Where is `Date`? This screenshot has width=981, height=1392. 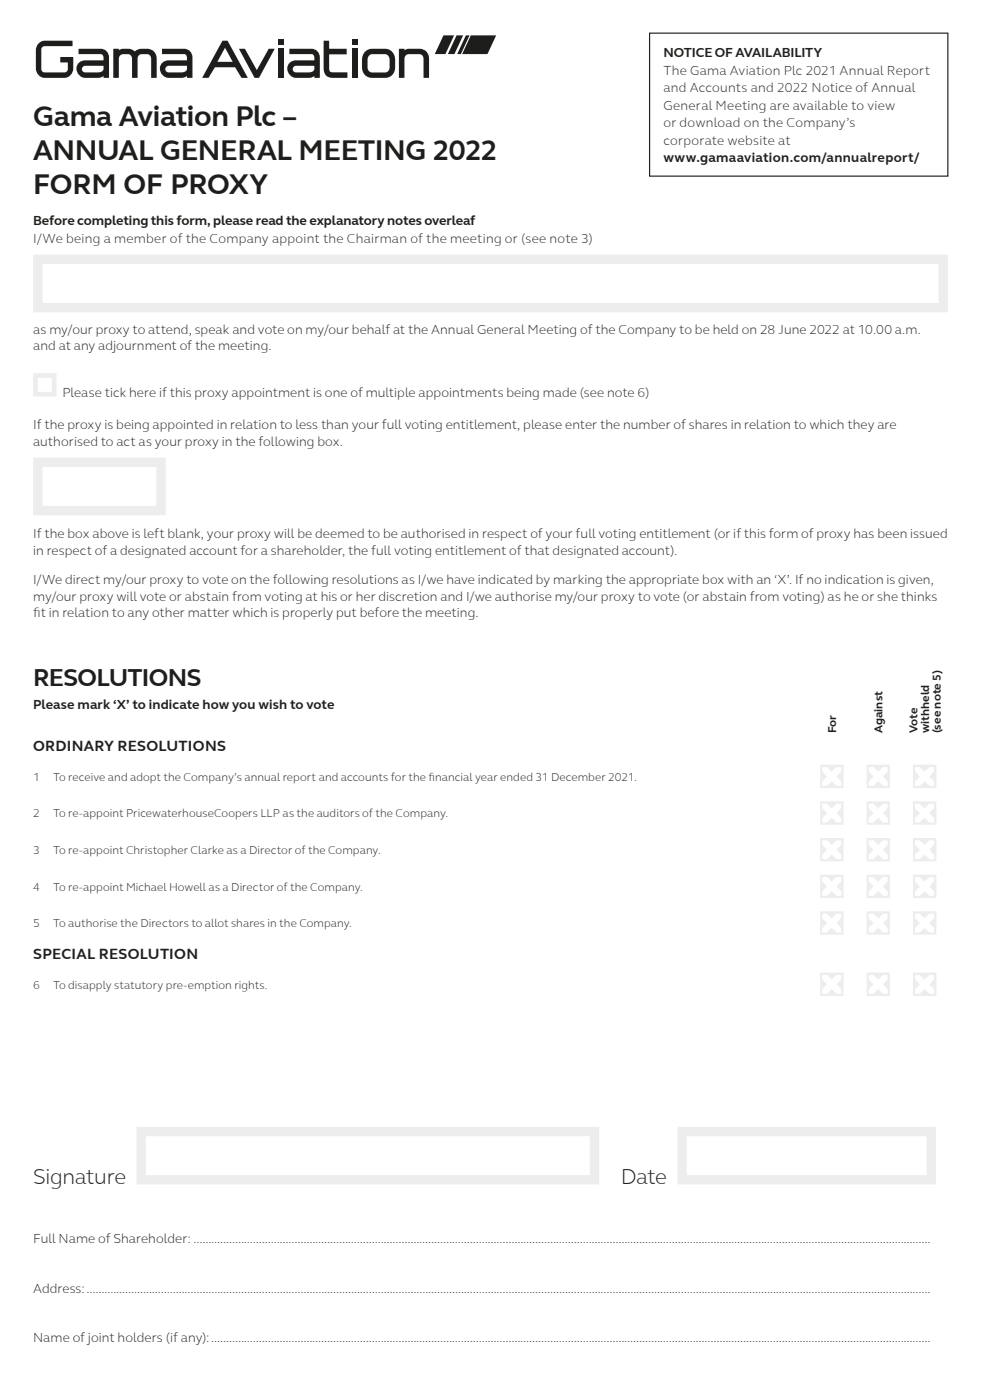 Date is located at coordinates (644, 1176).
